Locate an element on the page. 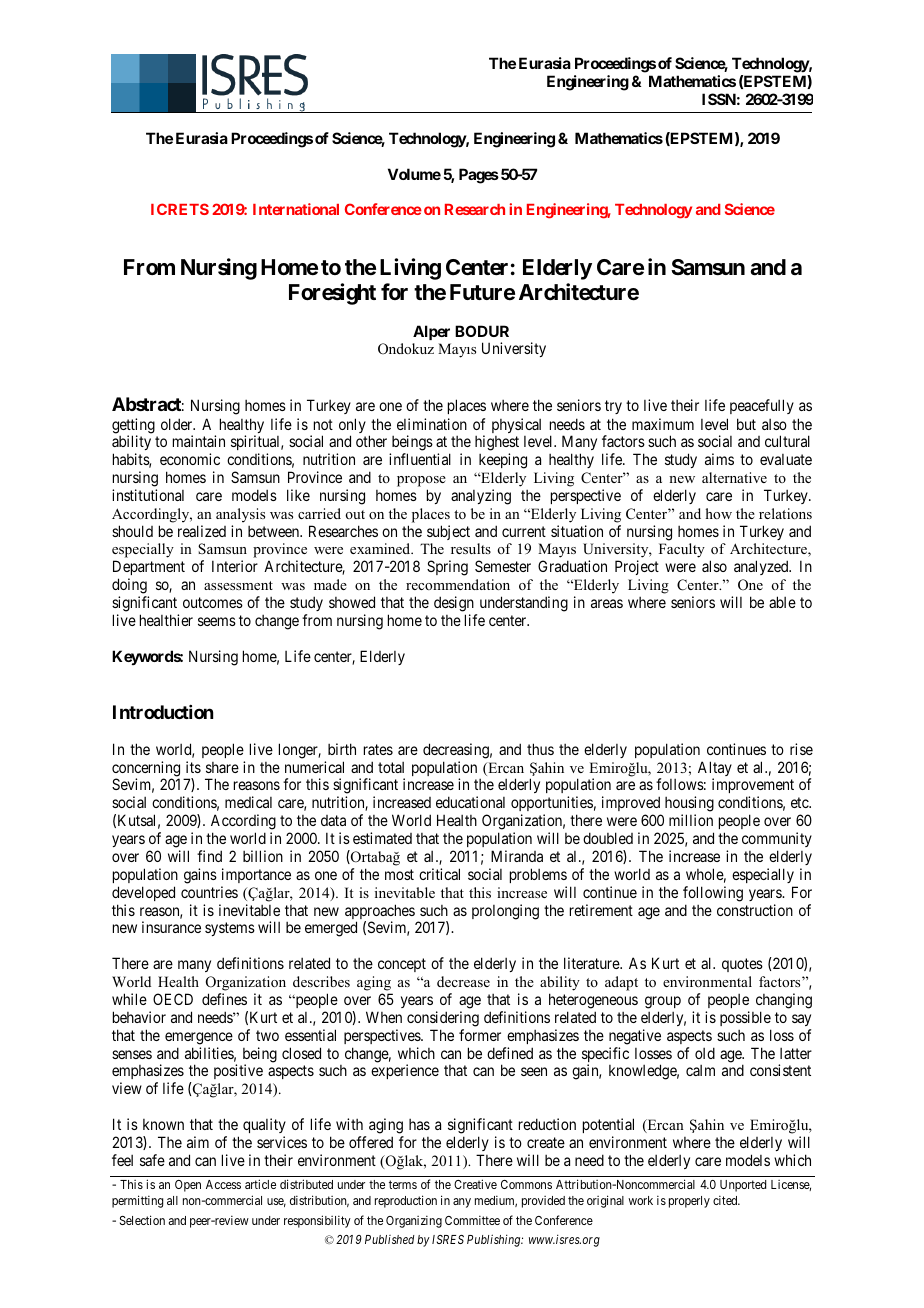 The width and height of the image is (924, 1308). results is located at coordinates (471, 548).
